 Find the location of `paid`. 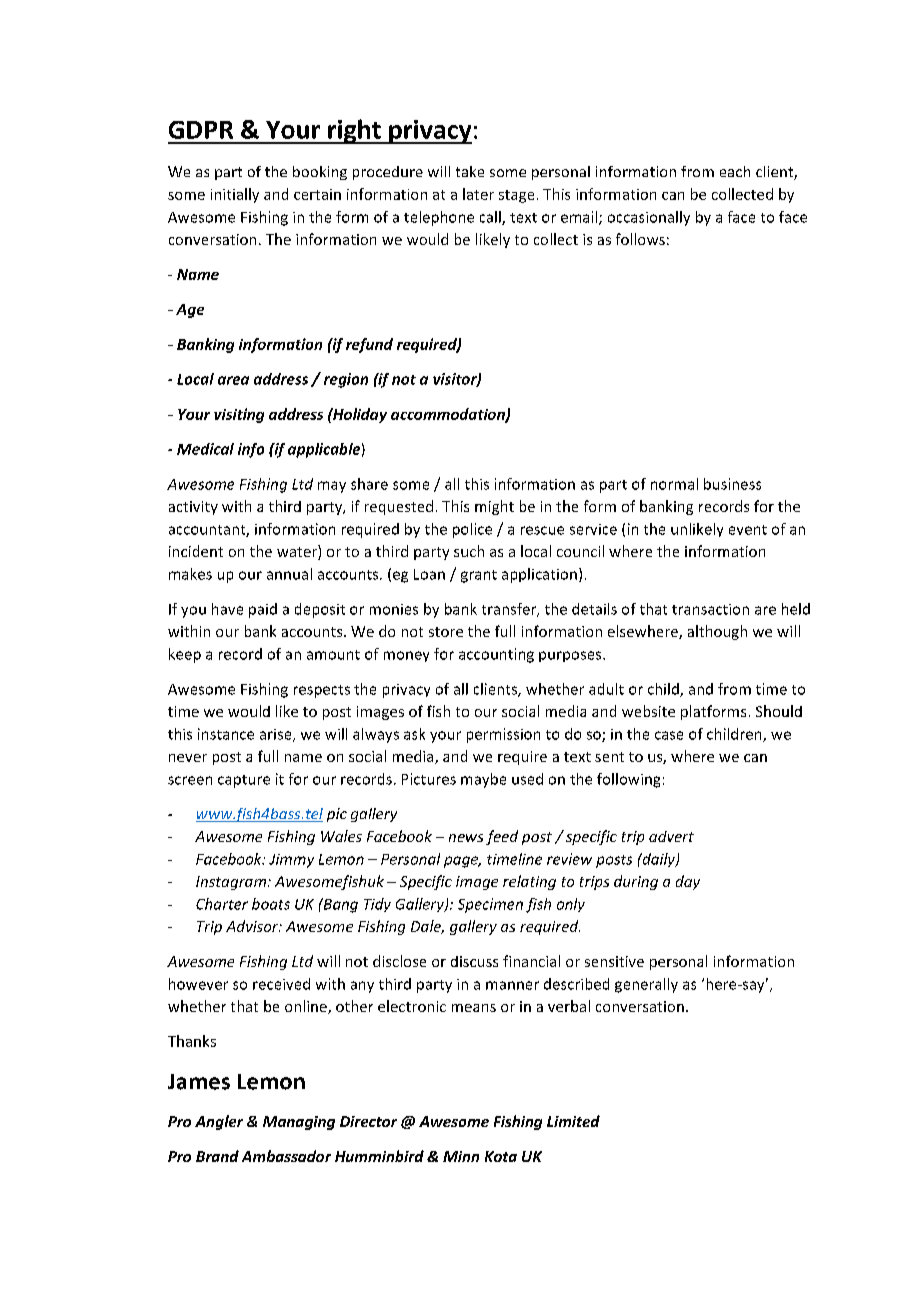

paid is located at coordinates (263, 610).
